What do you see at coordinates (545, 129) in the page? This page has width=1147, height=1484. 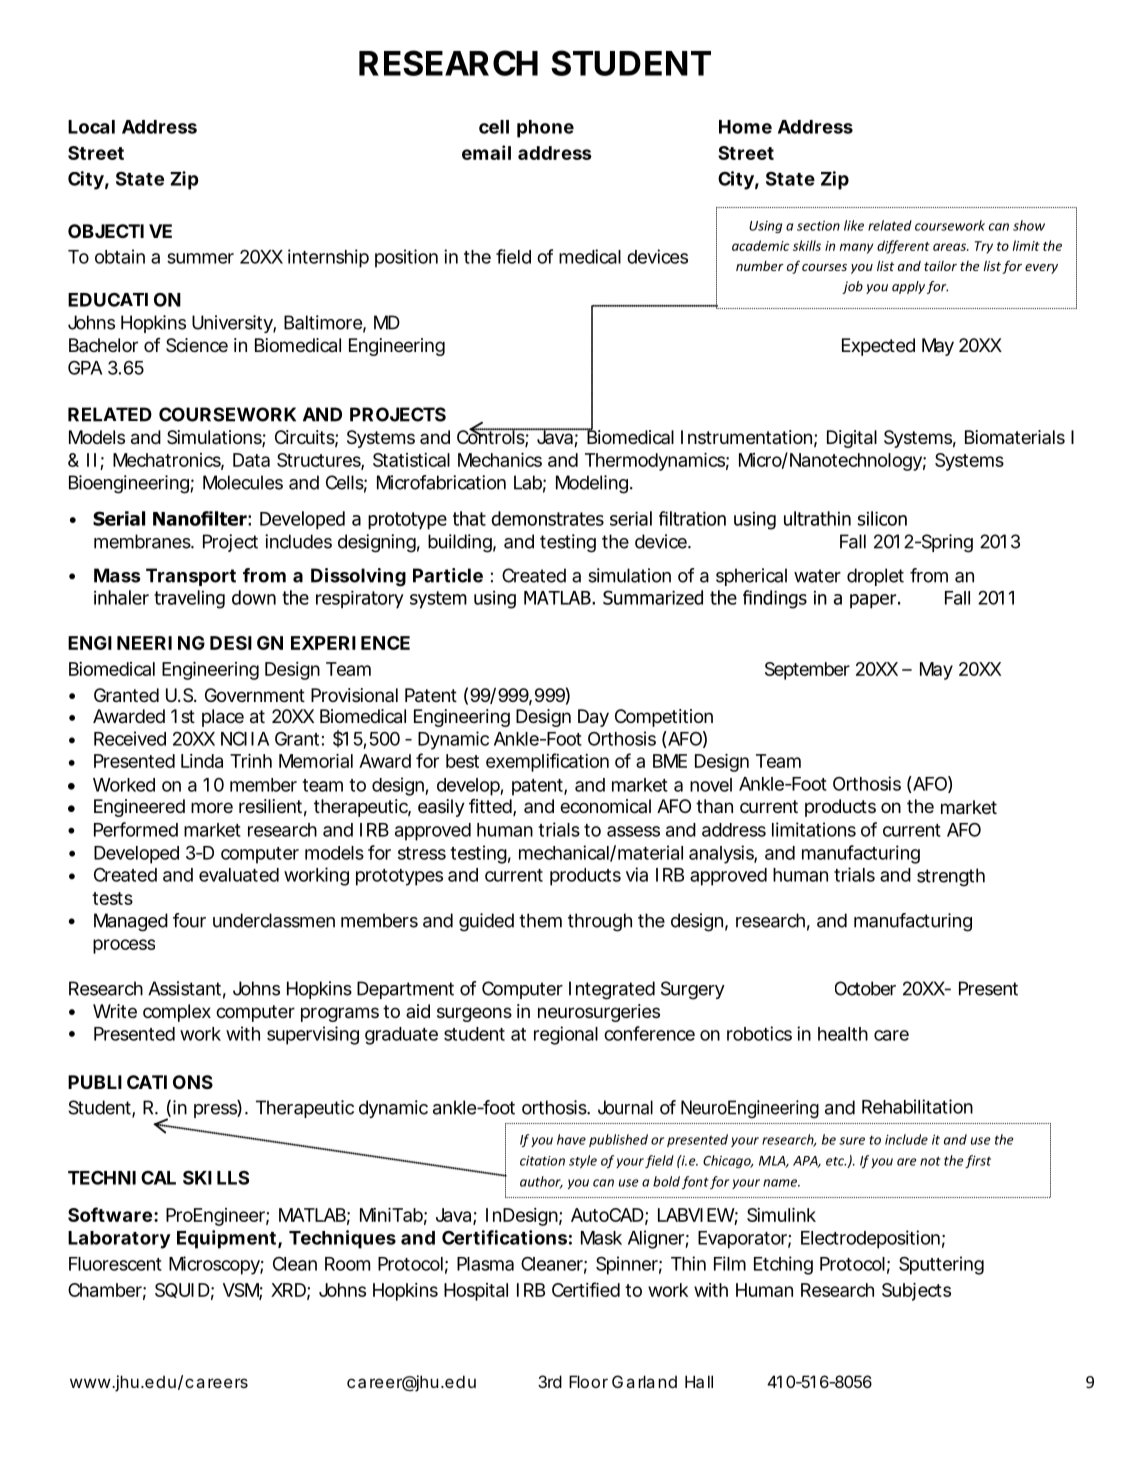 I see `phone` at bounding box center [545, 129].
